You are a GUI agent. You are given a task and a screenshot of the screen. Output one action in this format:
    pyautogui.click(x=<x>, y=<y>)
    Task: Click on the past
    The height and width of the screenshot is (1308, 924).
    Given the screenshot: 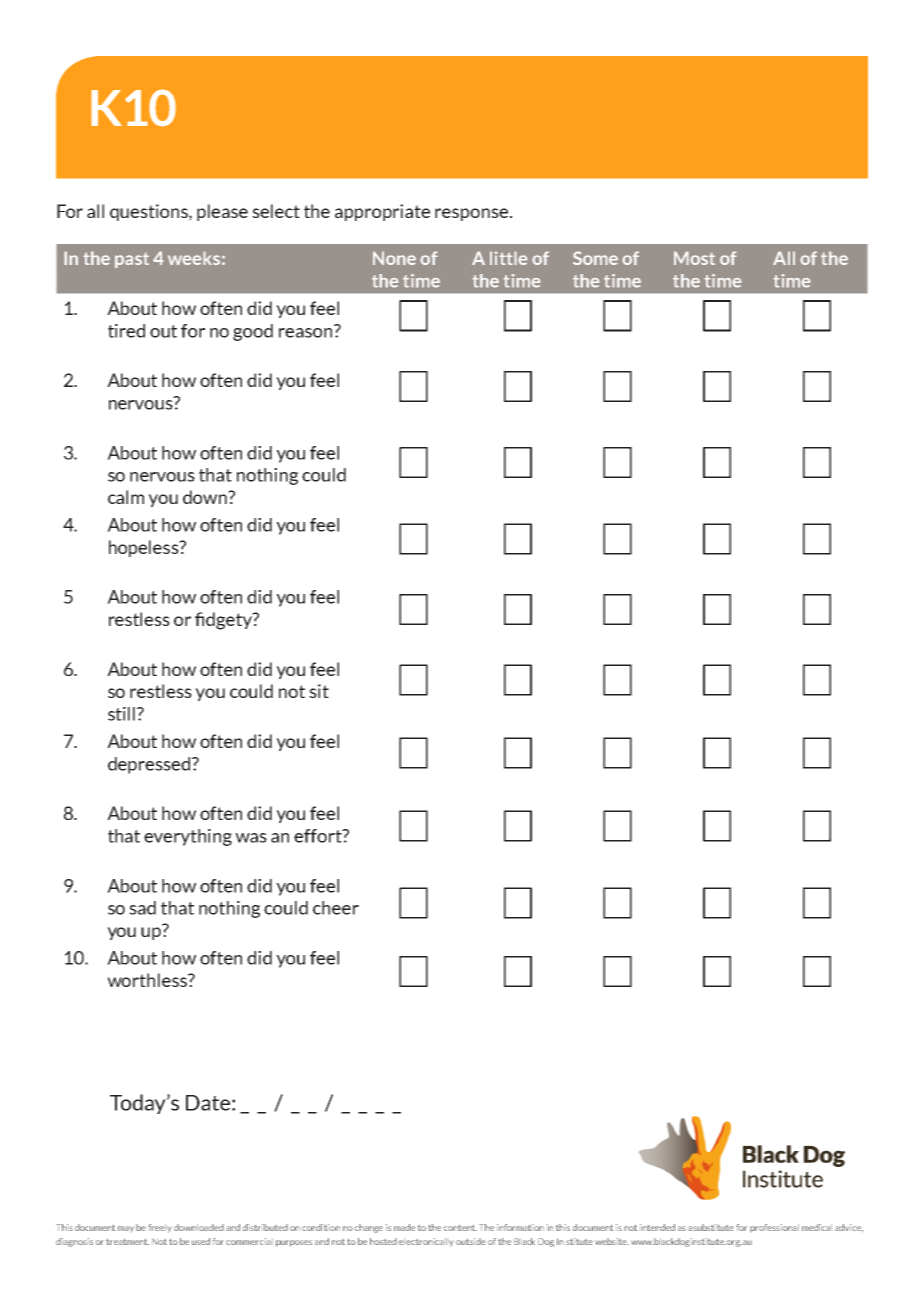 What is the action you would take?
    pyautogui.click(x=132, y=260)
